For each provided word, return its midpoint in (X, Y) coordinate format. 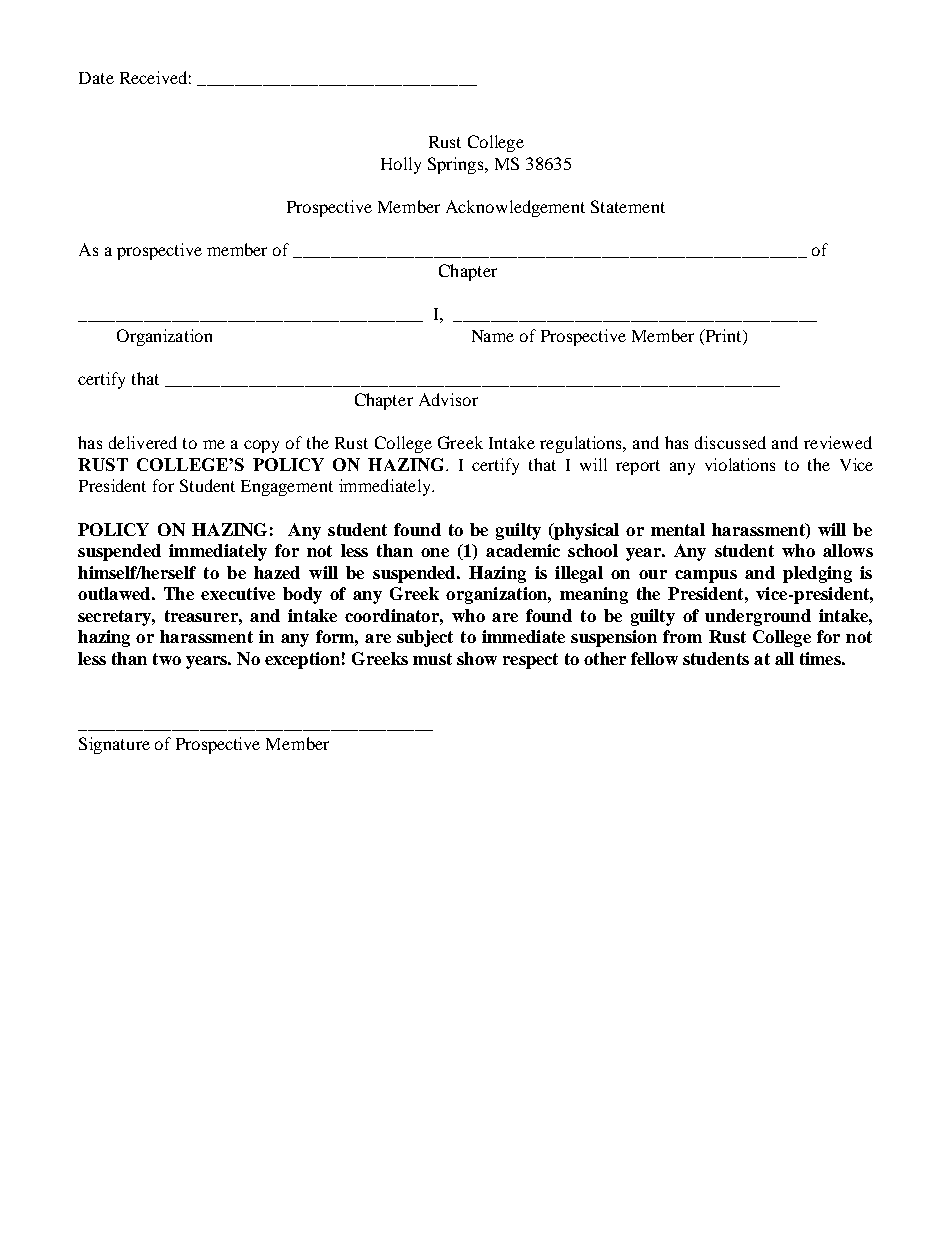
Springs (457, 165)
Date (96, 78)
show (477, 658)
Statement (628, 206)
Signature (114, 745)
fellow (654, 658)
